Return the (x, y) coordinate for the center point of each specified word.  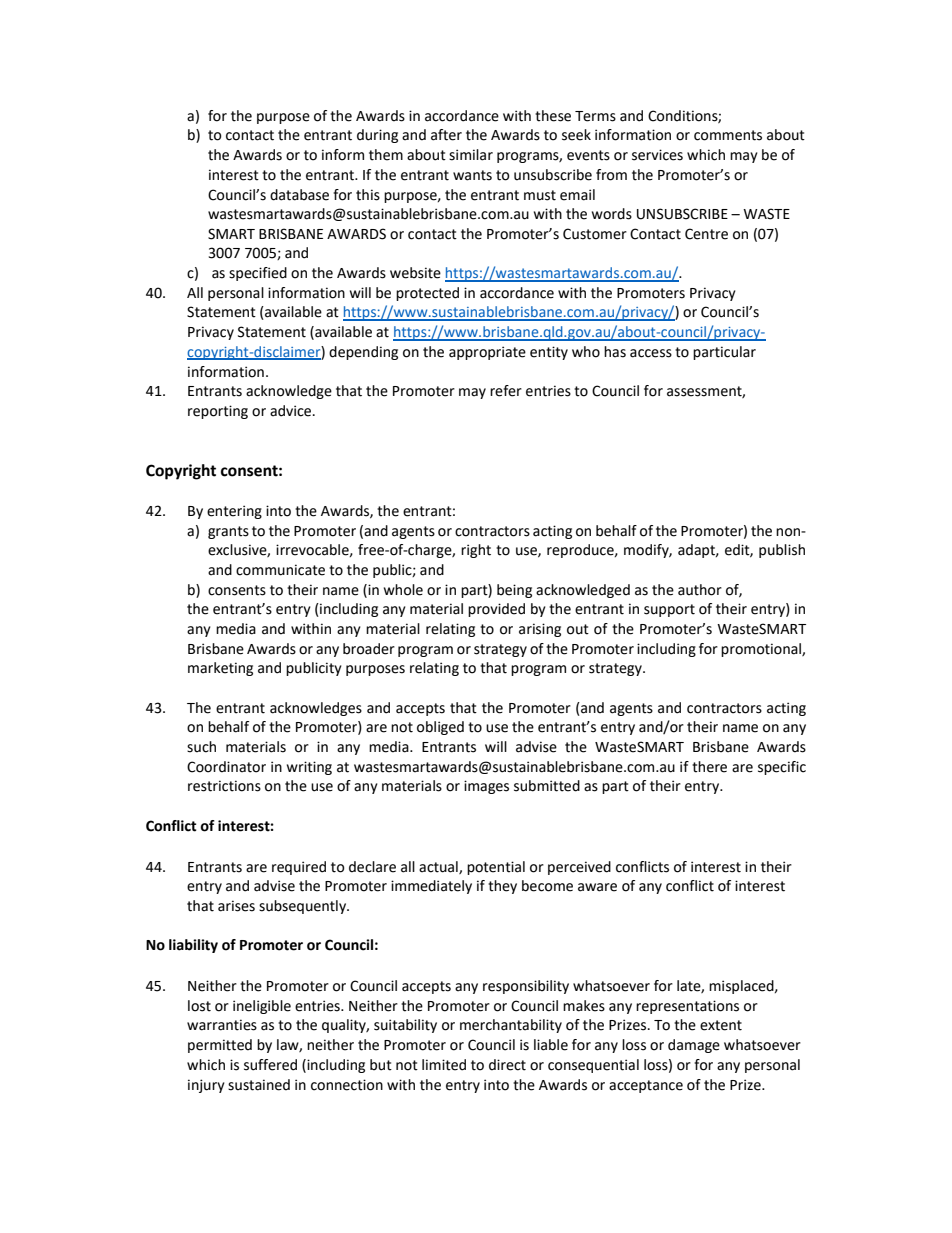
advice (292, 411)
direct (507, 1065)
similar (471, 155)
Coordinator (226, 767)
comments (728, 135)
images (486, 787)
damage (694, 1046)
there (709, 767)
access (651, 353)
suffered (270, 1065)
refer (506, 391)
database (299, 195)
